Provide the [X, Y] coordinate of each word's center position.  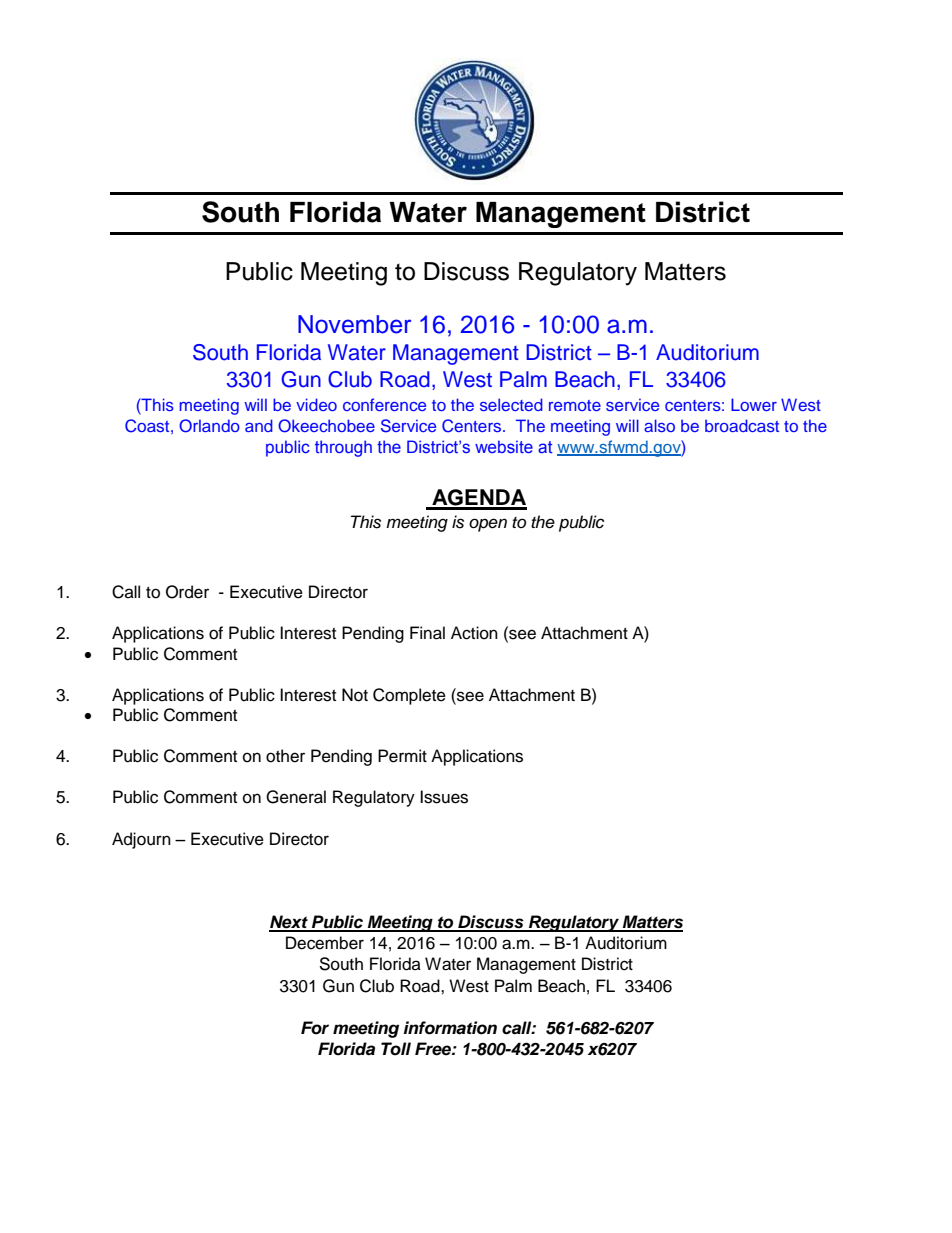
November [354, 324]
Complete [409, 696]
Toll [396, 1049]
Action [474, 633]
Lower [754, 404]
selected [511, 404]
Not [355, 695]
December [325, 943]
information [450, 1028]
